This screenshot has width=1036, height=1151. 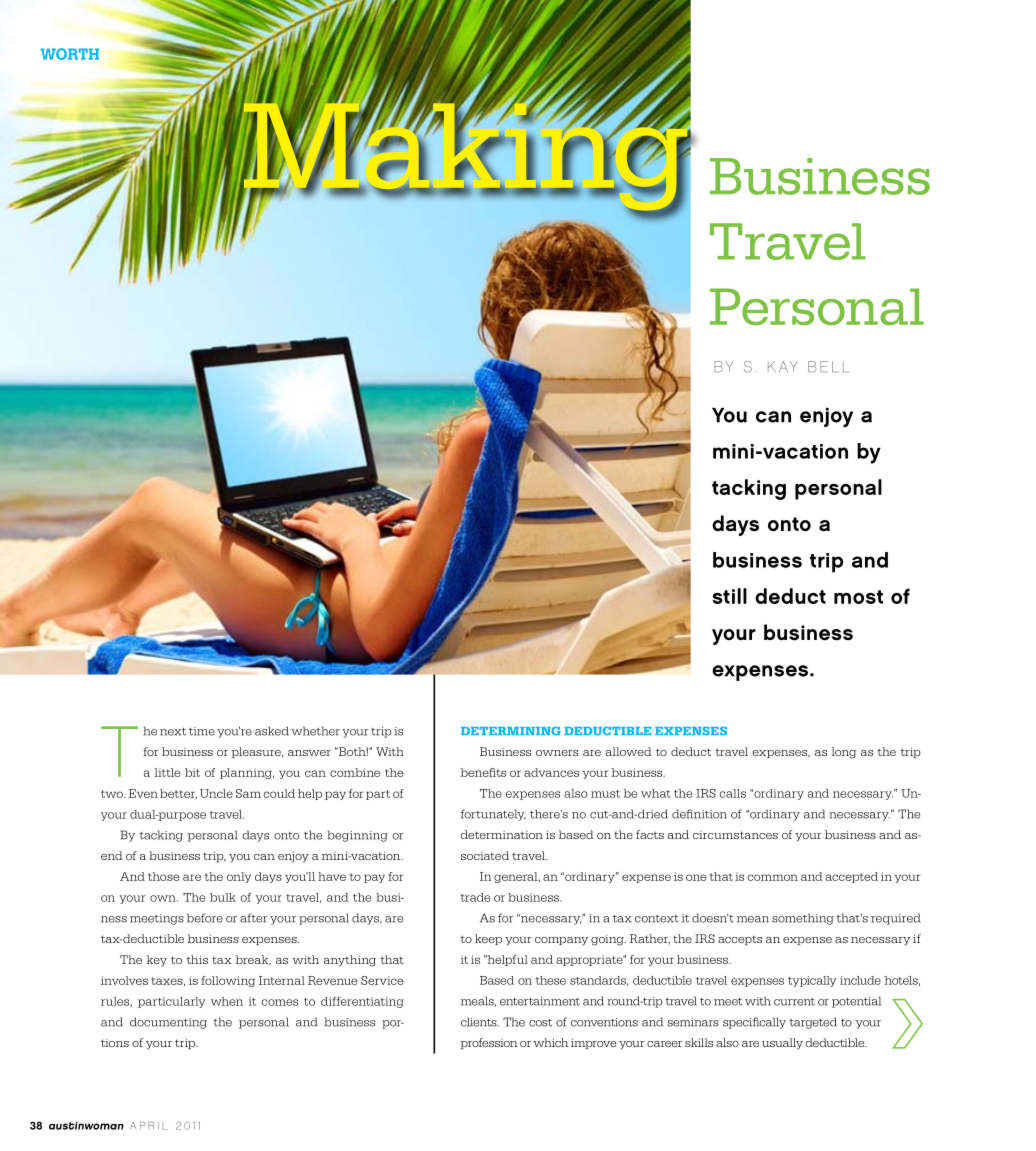 I want to click on calls, so click(x=732, y=793).
